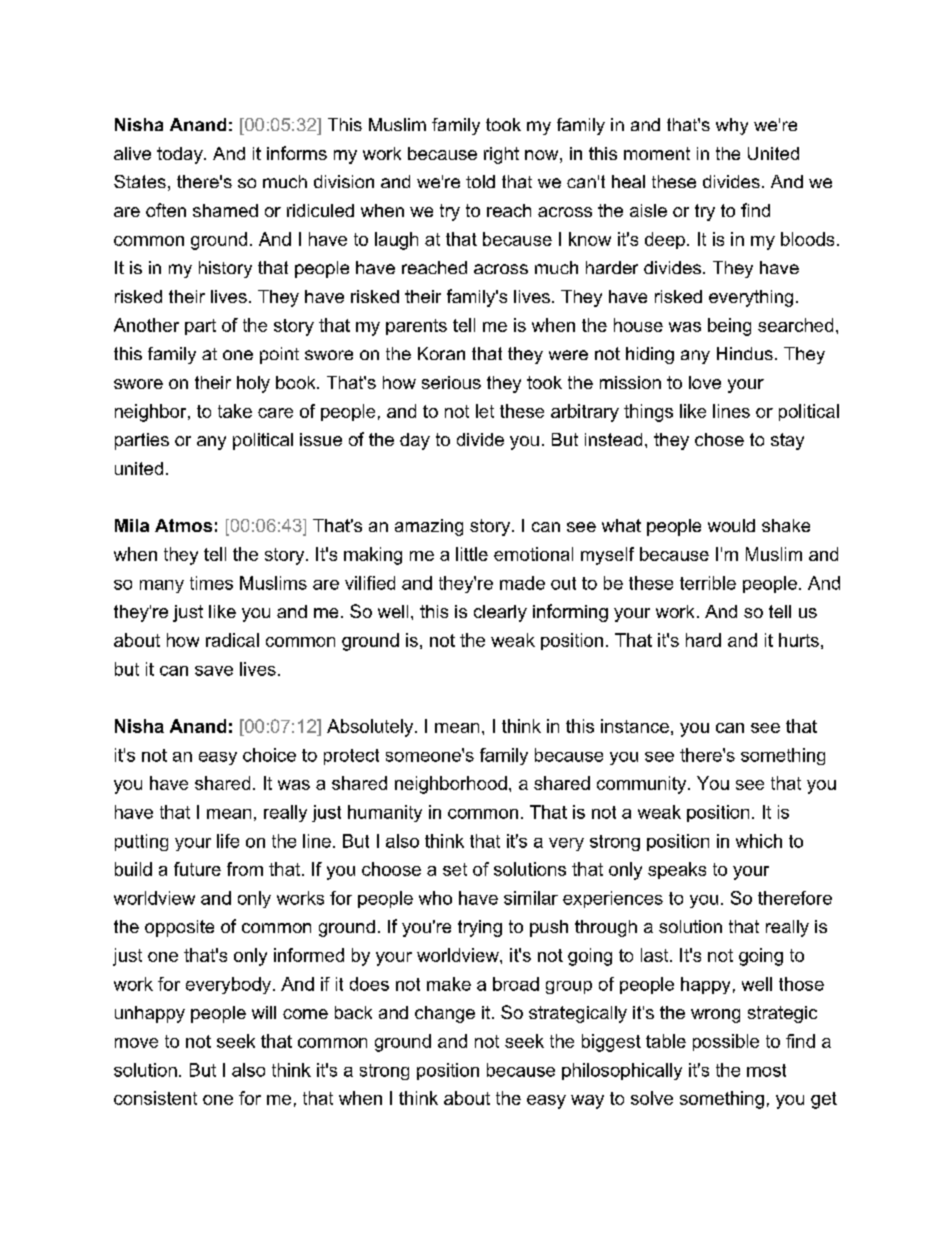 This screenshot has height=1233, width=952. I want to click on consistent, so click(155, 1098).
